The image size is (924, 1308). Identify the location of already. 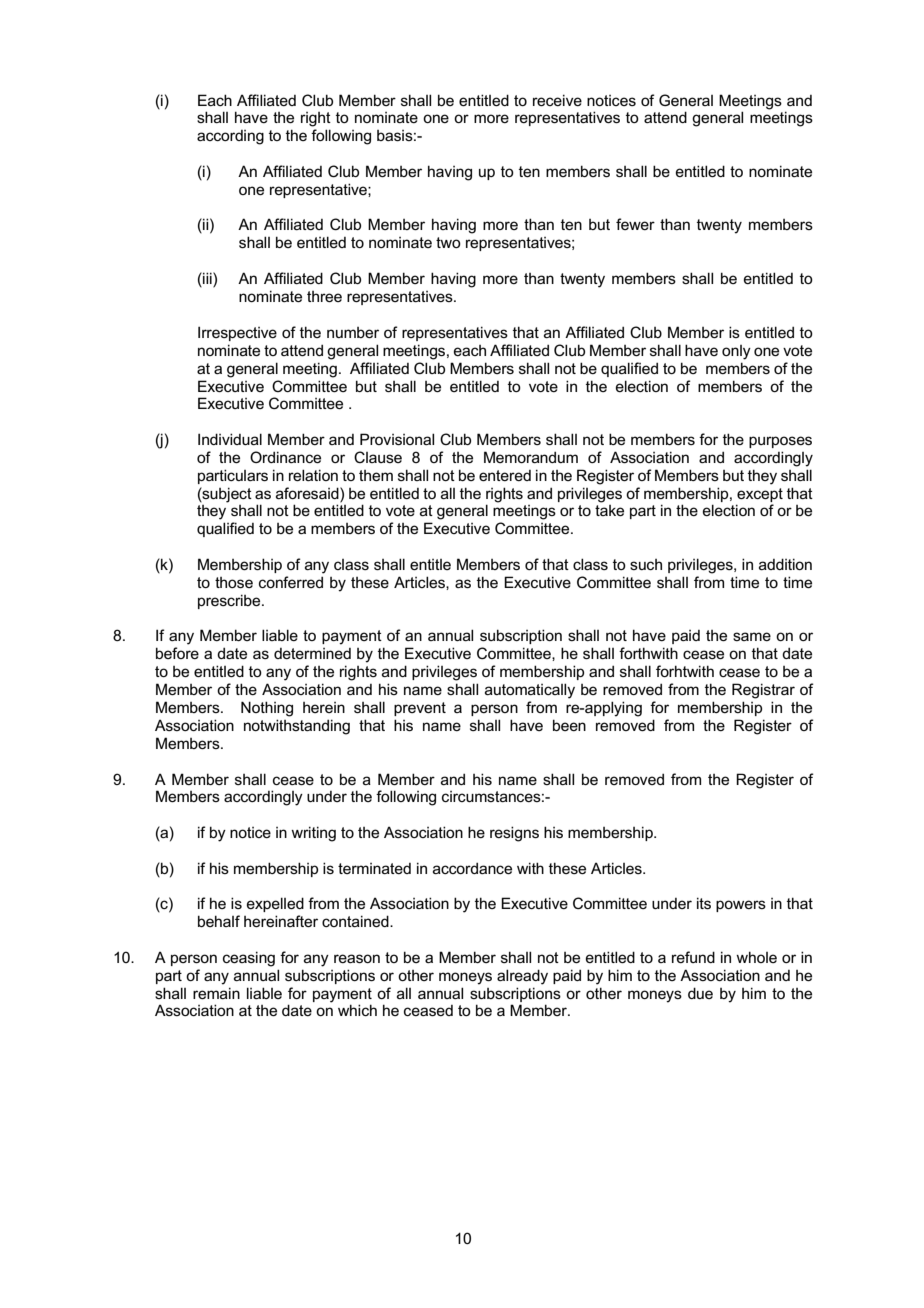
(522, 977).
